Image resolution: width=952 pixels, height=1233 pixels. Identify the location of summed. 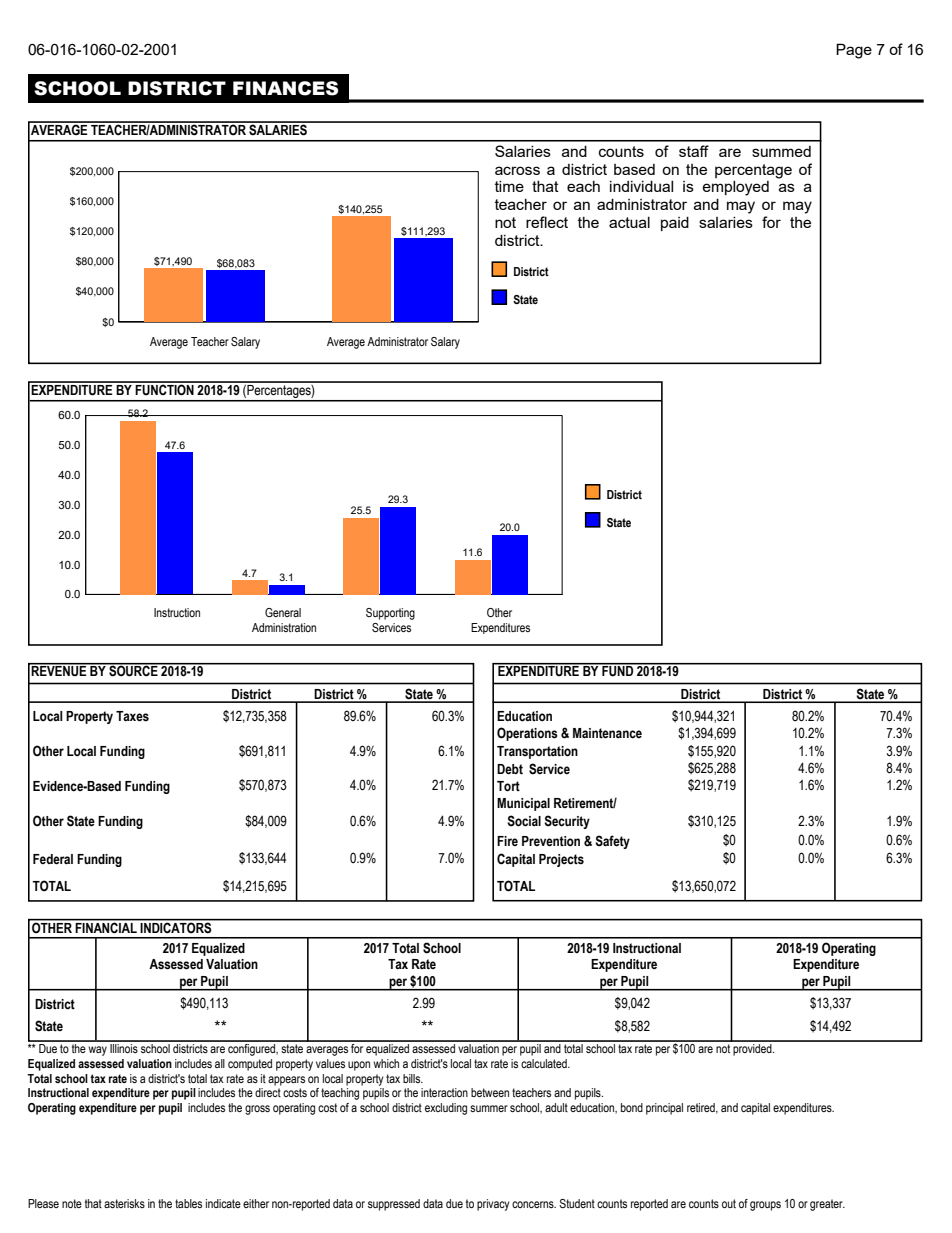
(781, 151).
